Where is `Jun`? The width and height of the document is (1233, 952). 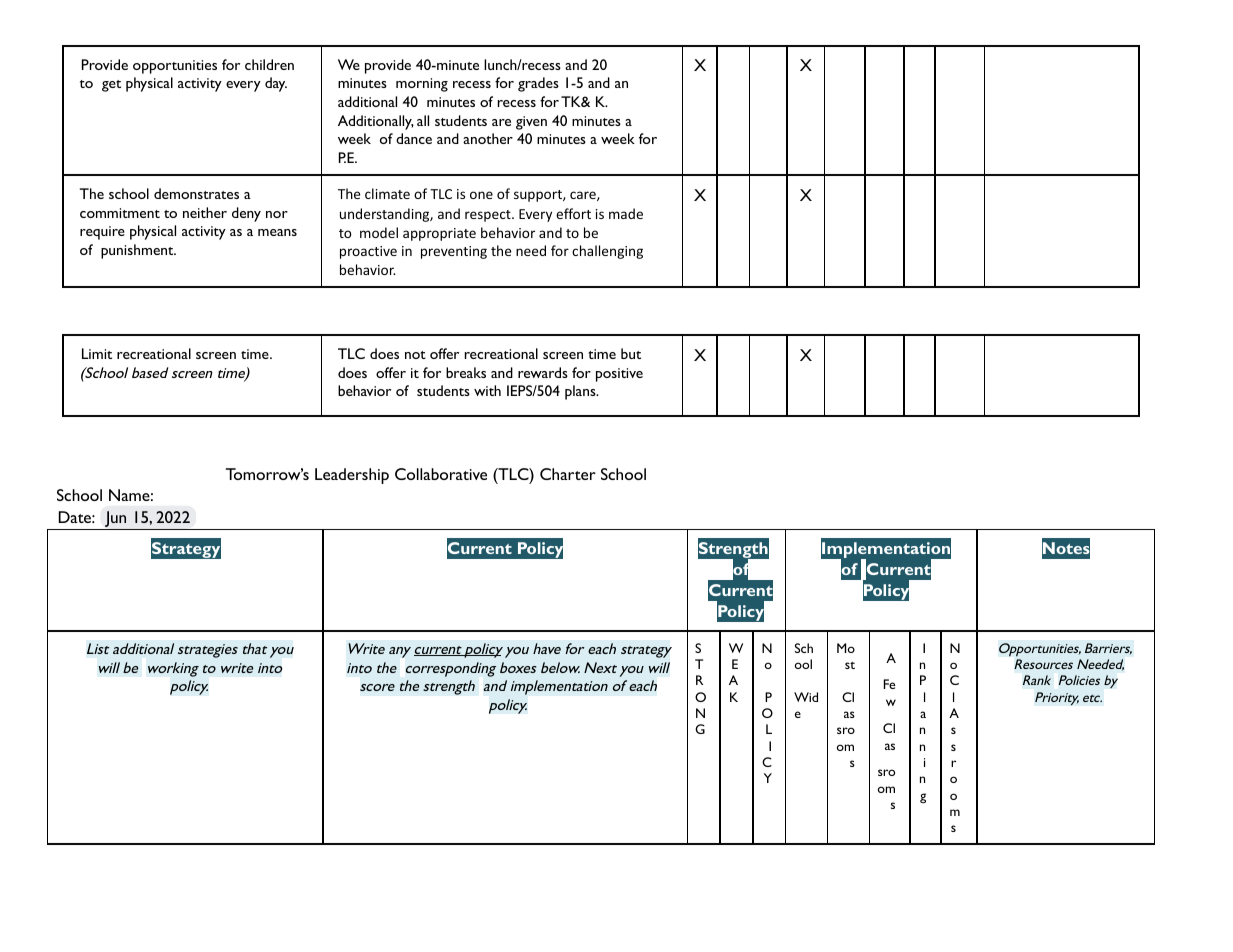 Jun is located at coordinates (116, 520).
